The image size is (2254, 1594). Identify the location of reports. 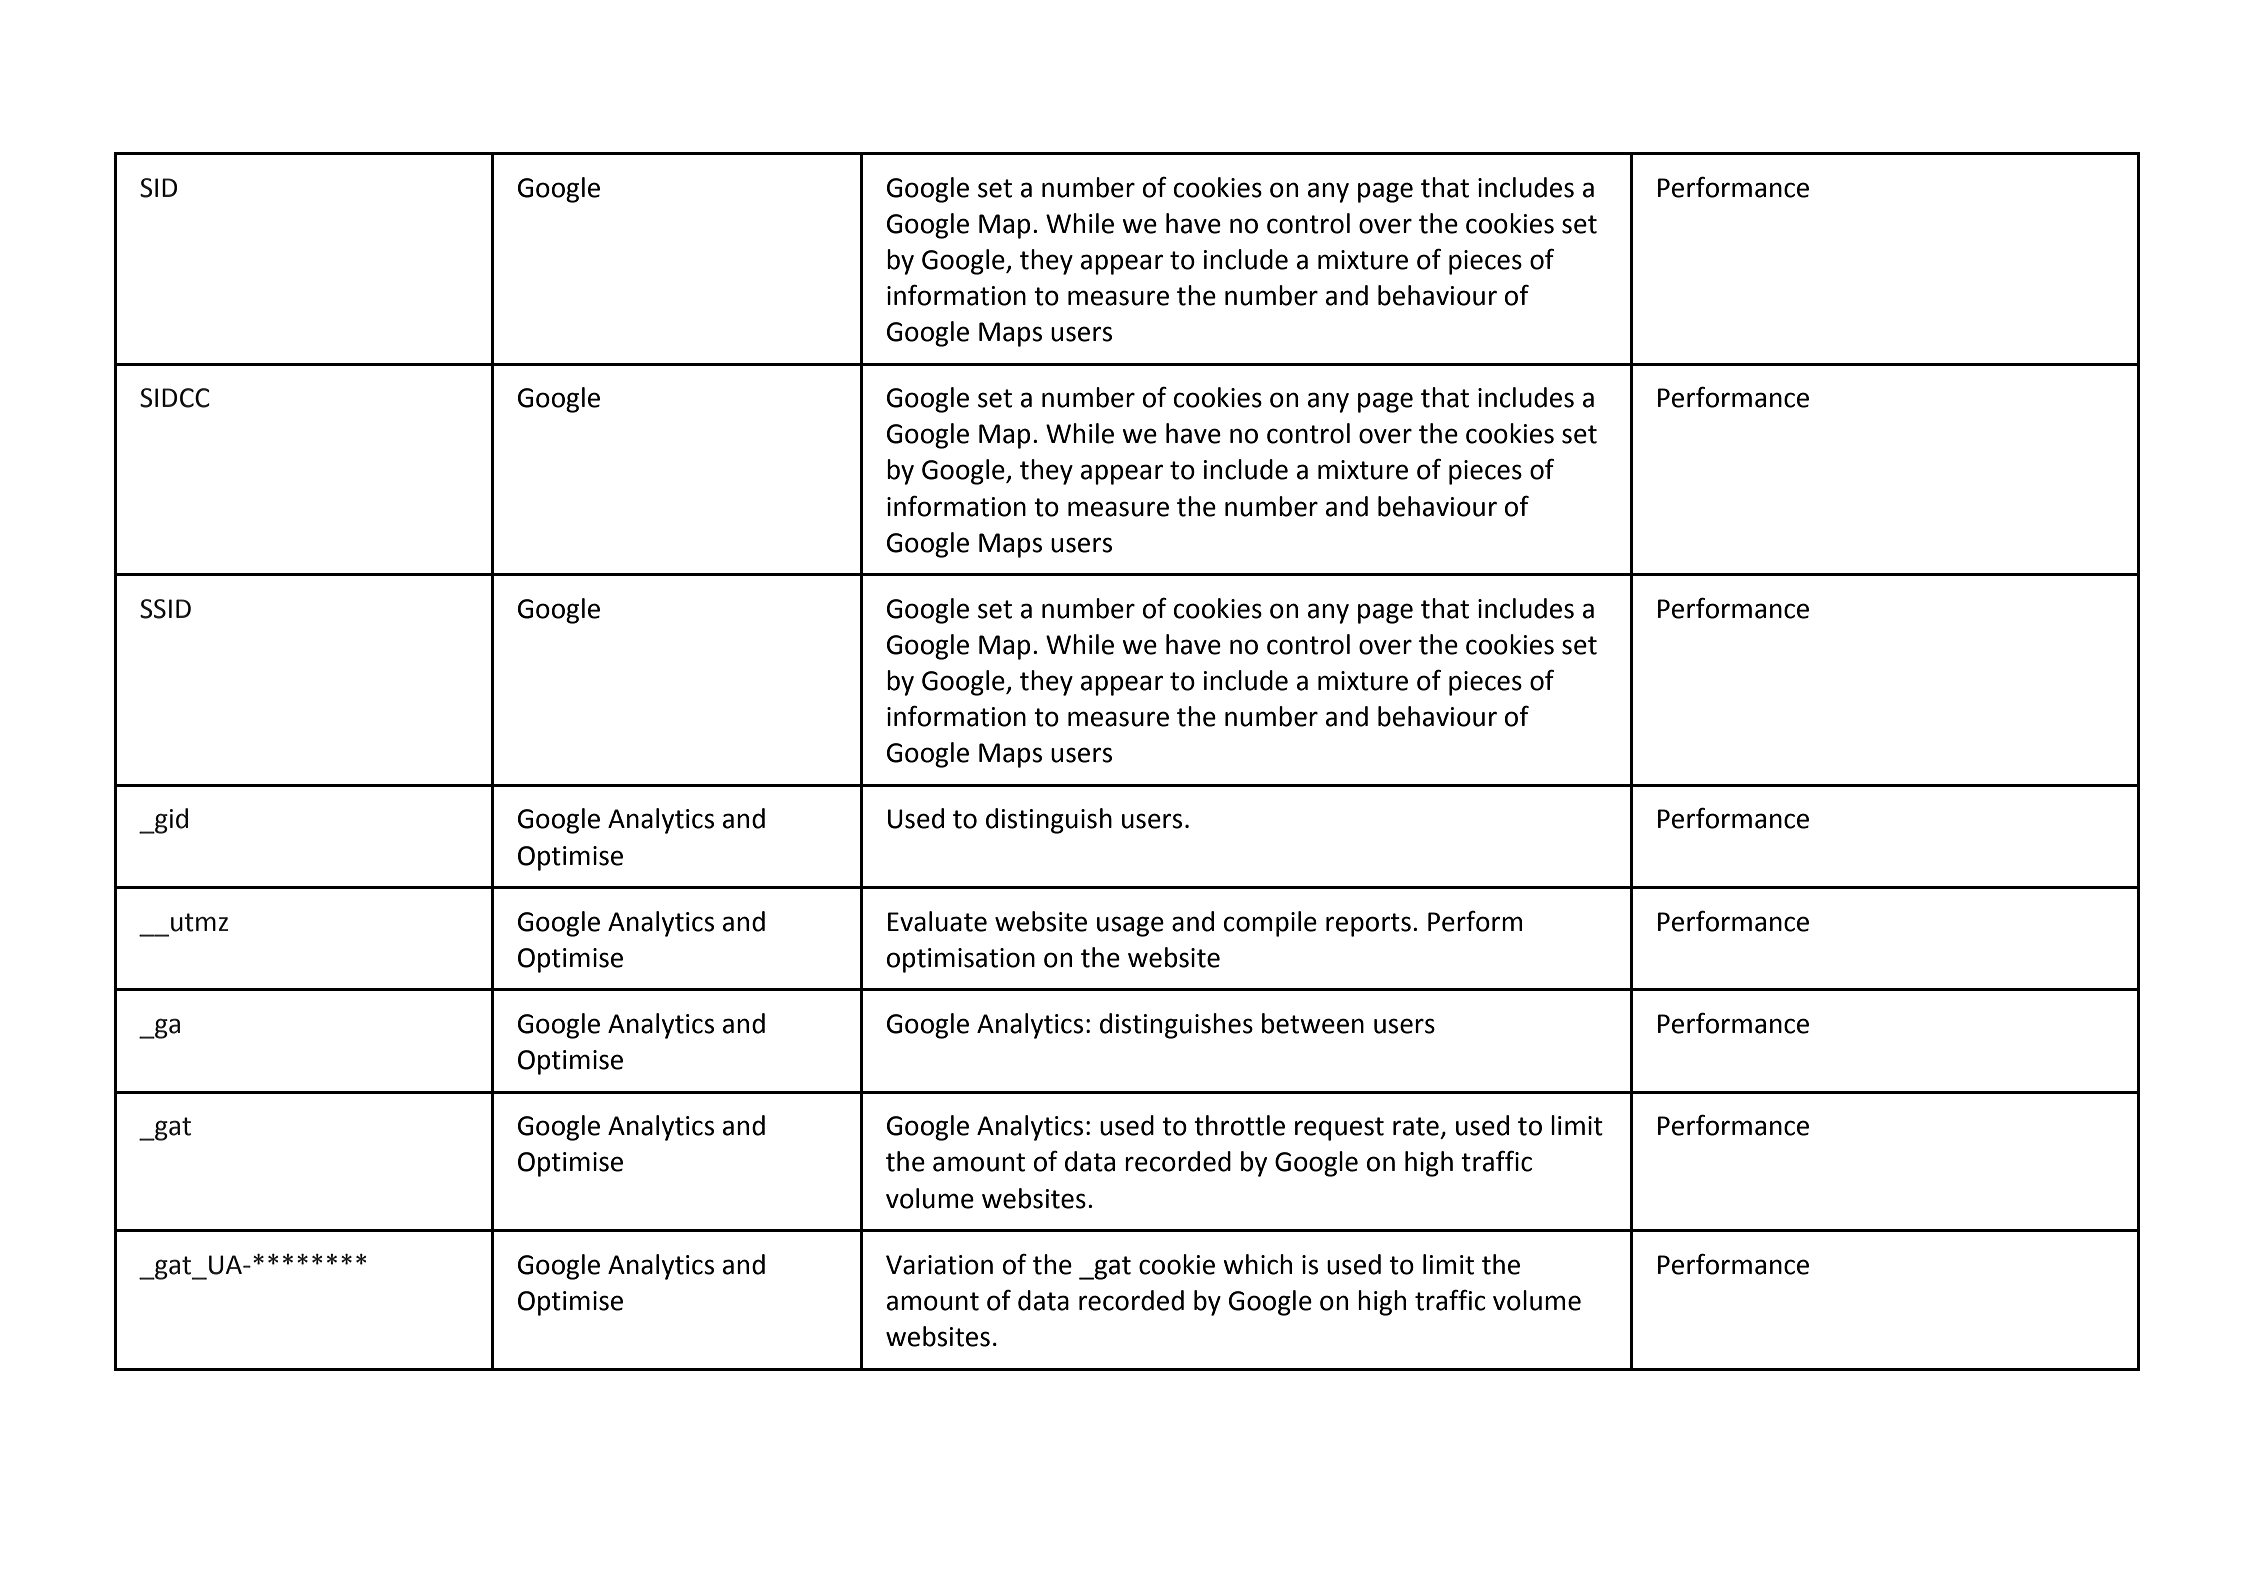
(1368, 925).
